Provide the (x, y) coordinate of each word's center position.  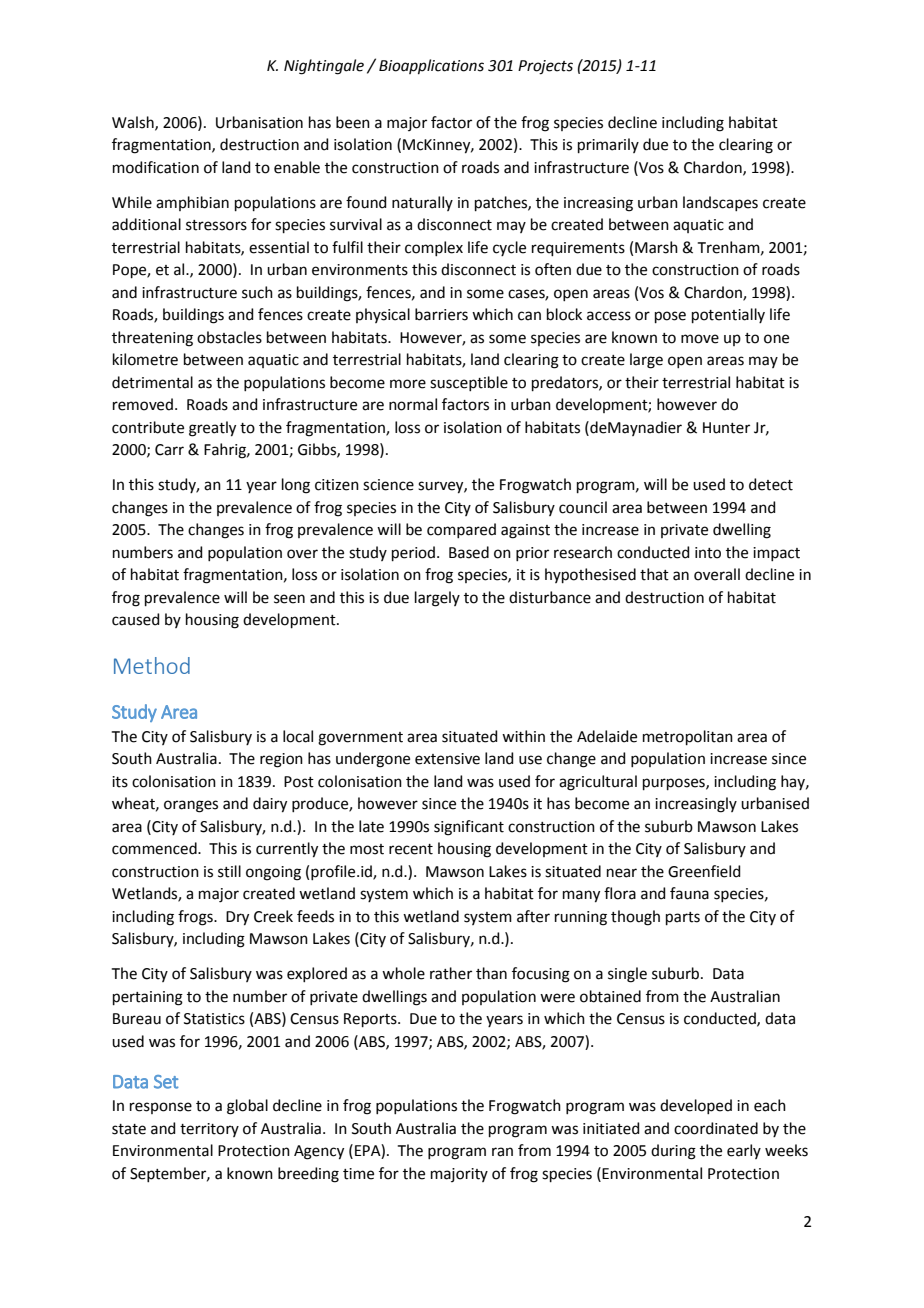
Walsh (134, 123)
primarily (608, 145)
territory (209, 1130)
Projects (545, 67)
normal (413, 404)
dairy (270, 805)
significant (469, 828)
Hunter (726, 428)
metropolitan (688, 737)
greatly (212, 429)
